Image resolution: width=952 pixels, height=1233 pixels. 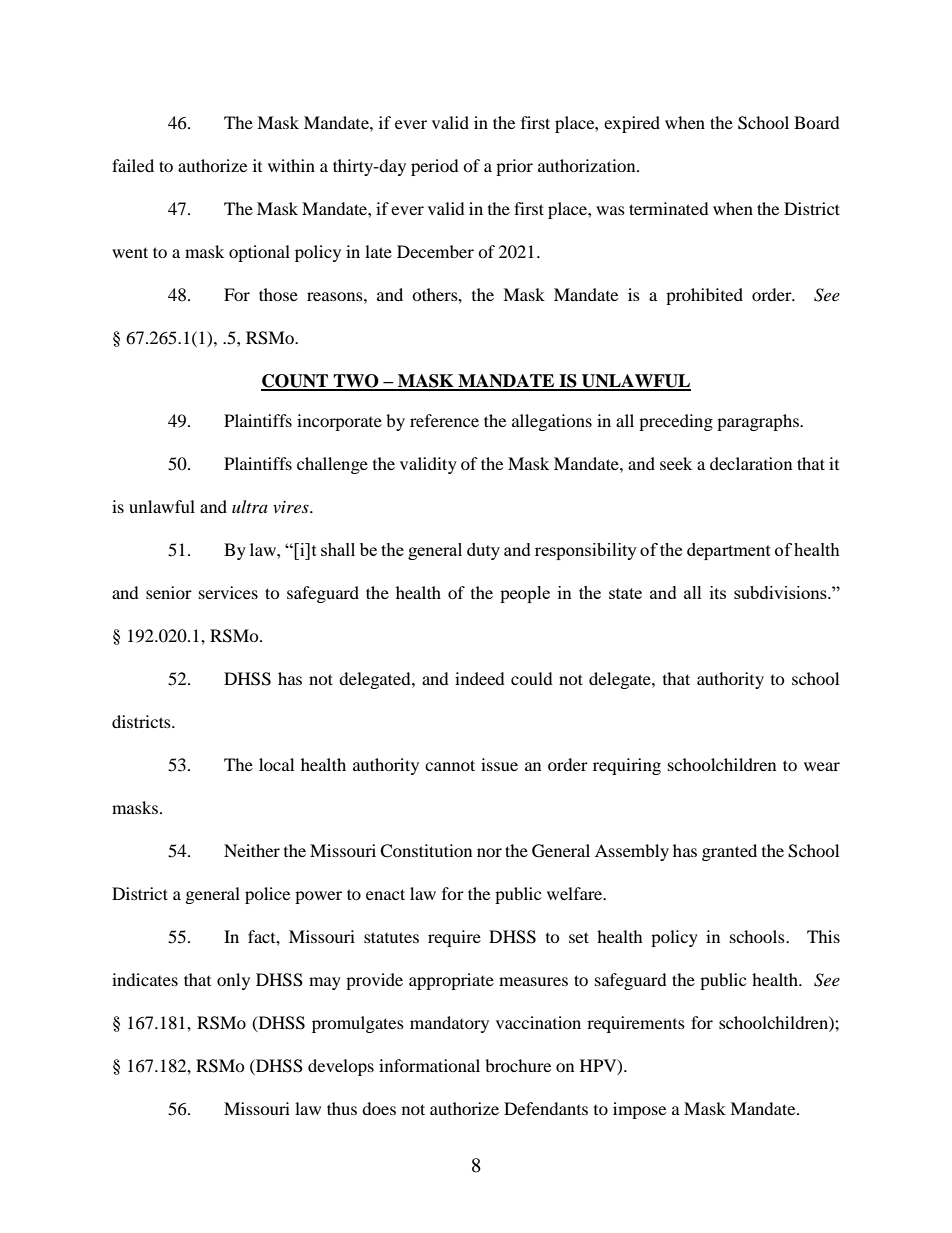 I want to click on prior, so click(x=514, y=167).
